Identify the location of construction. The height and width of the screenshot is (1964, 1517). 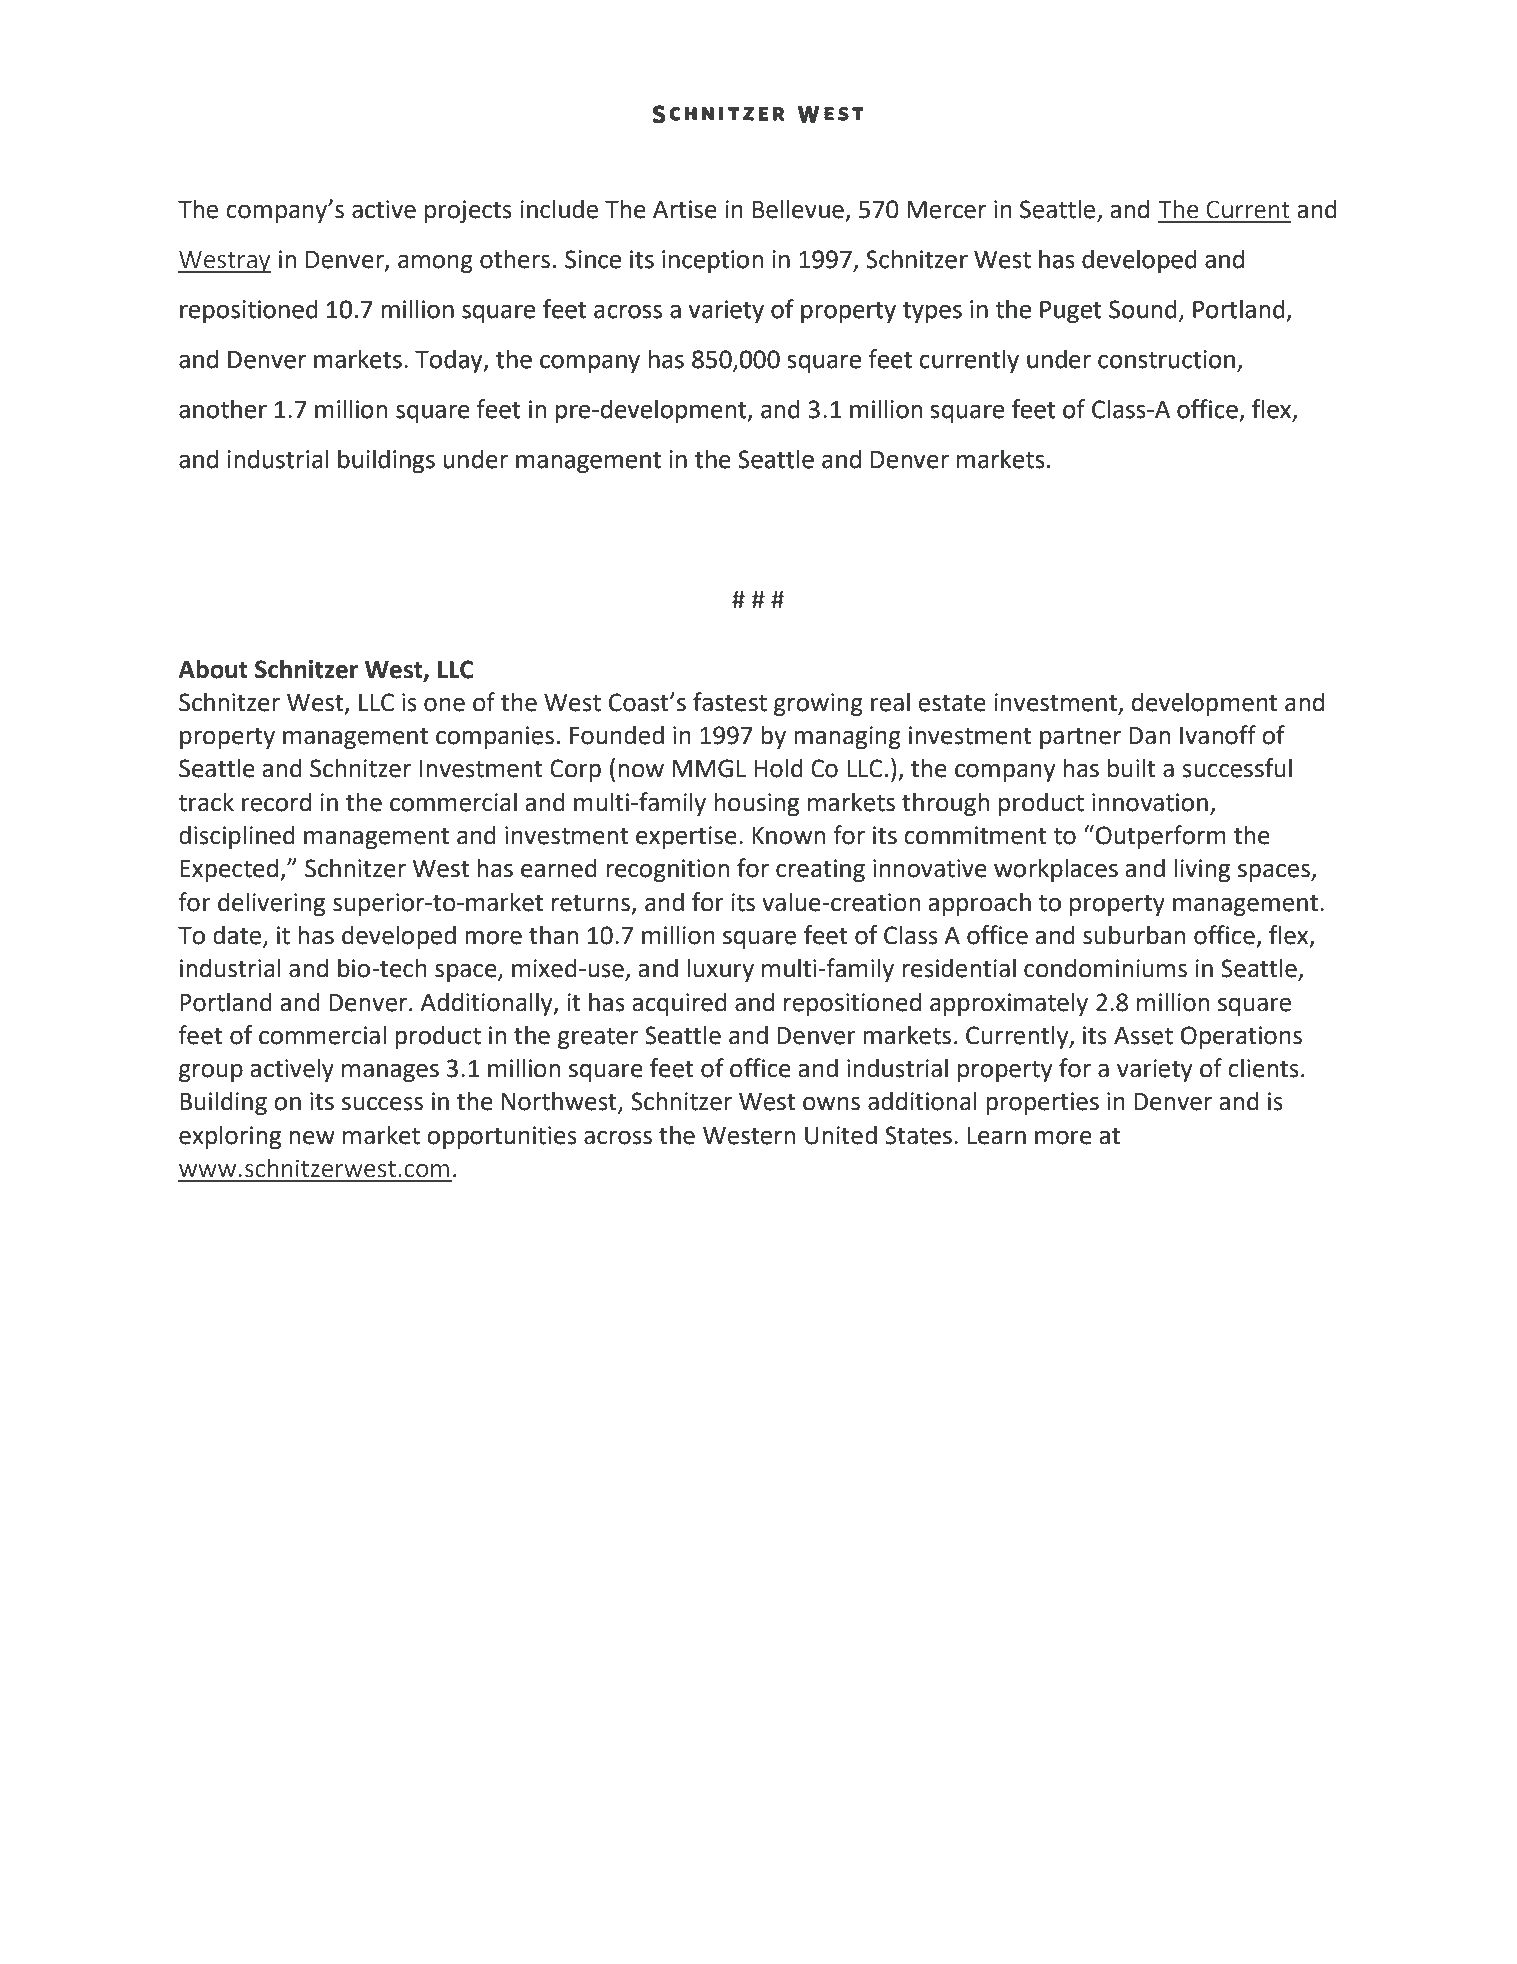
(1166, 359).
